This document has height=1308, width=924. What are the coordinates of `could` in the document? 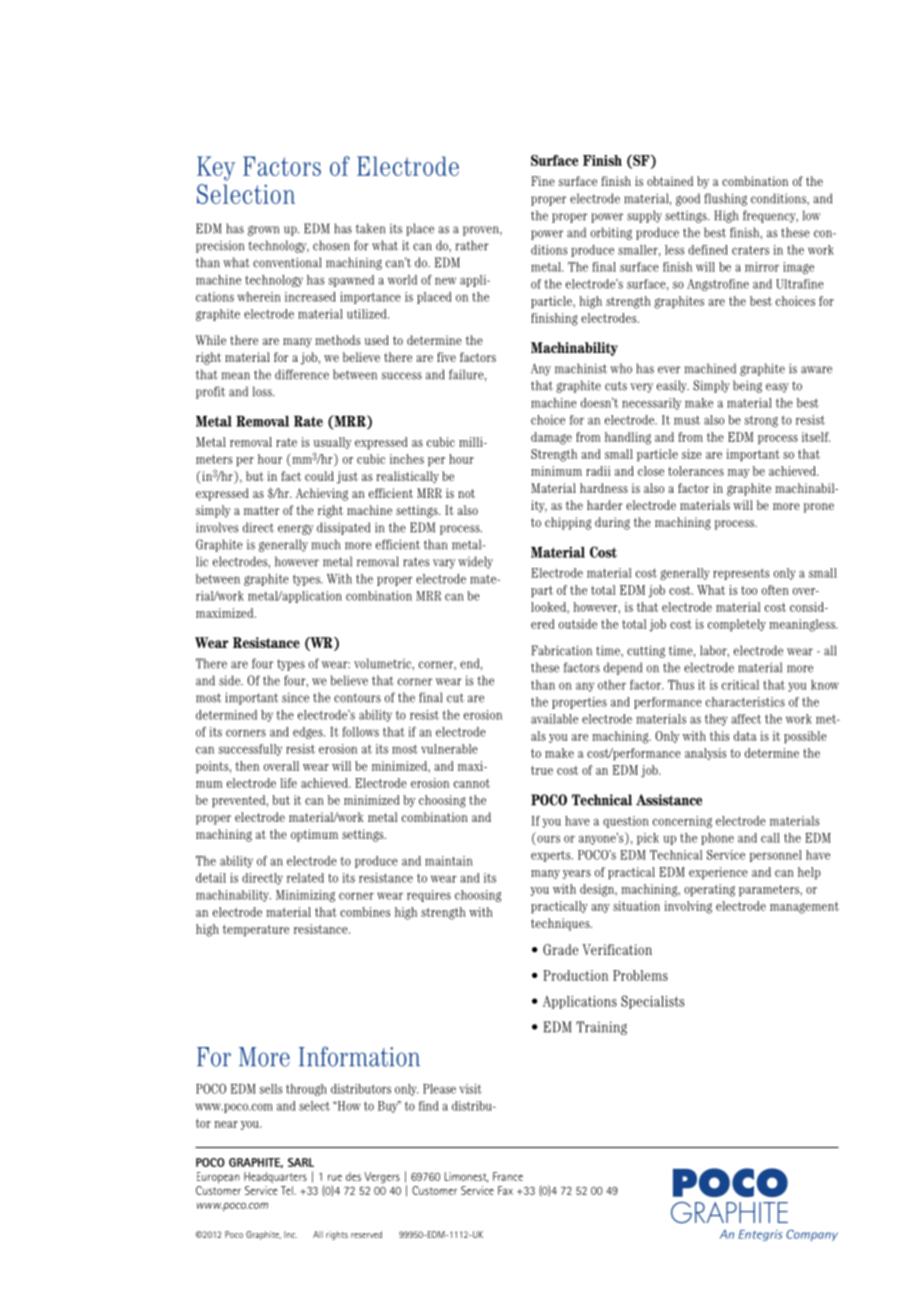 It's located at (319, 476).
